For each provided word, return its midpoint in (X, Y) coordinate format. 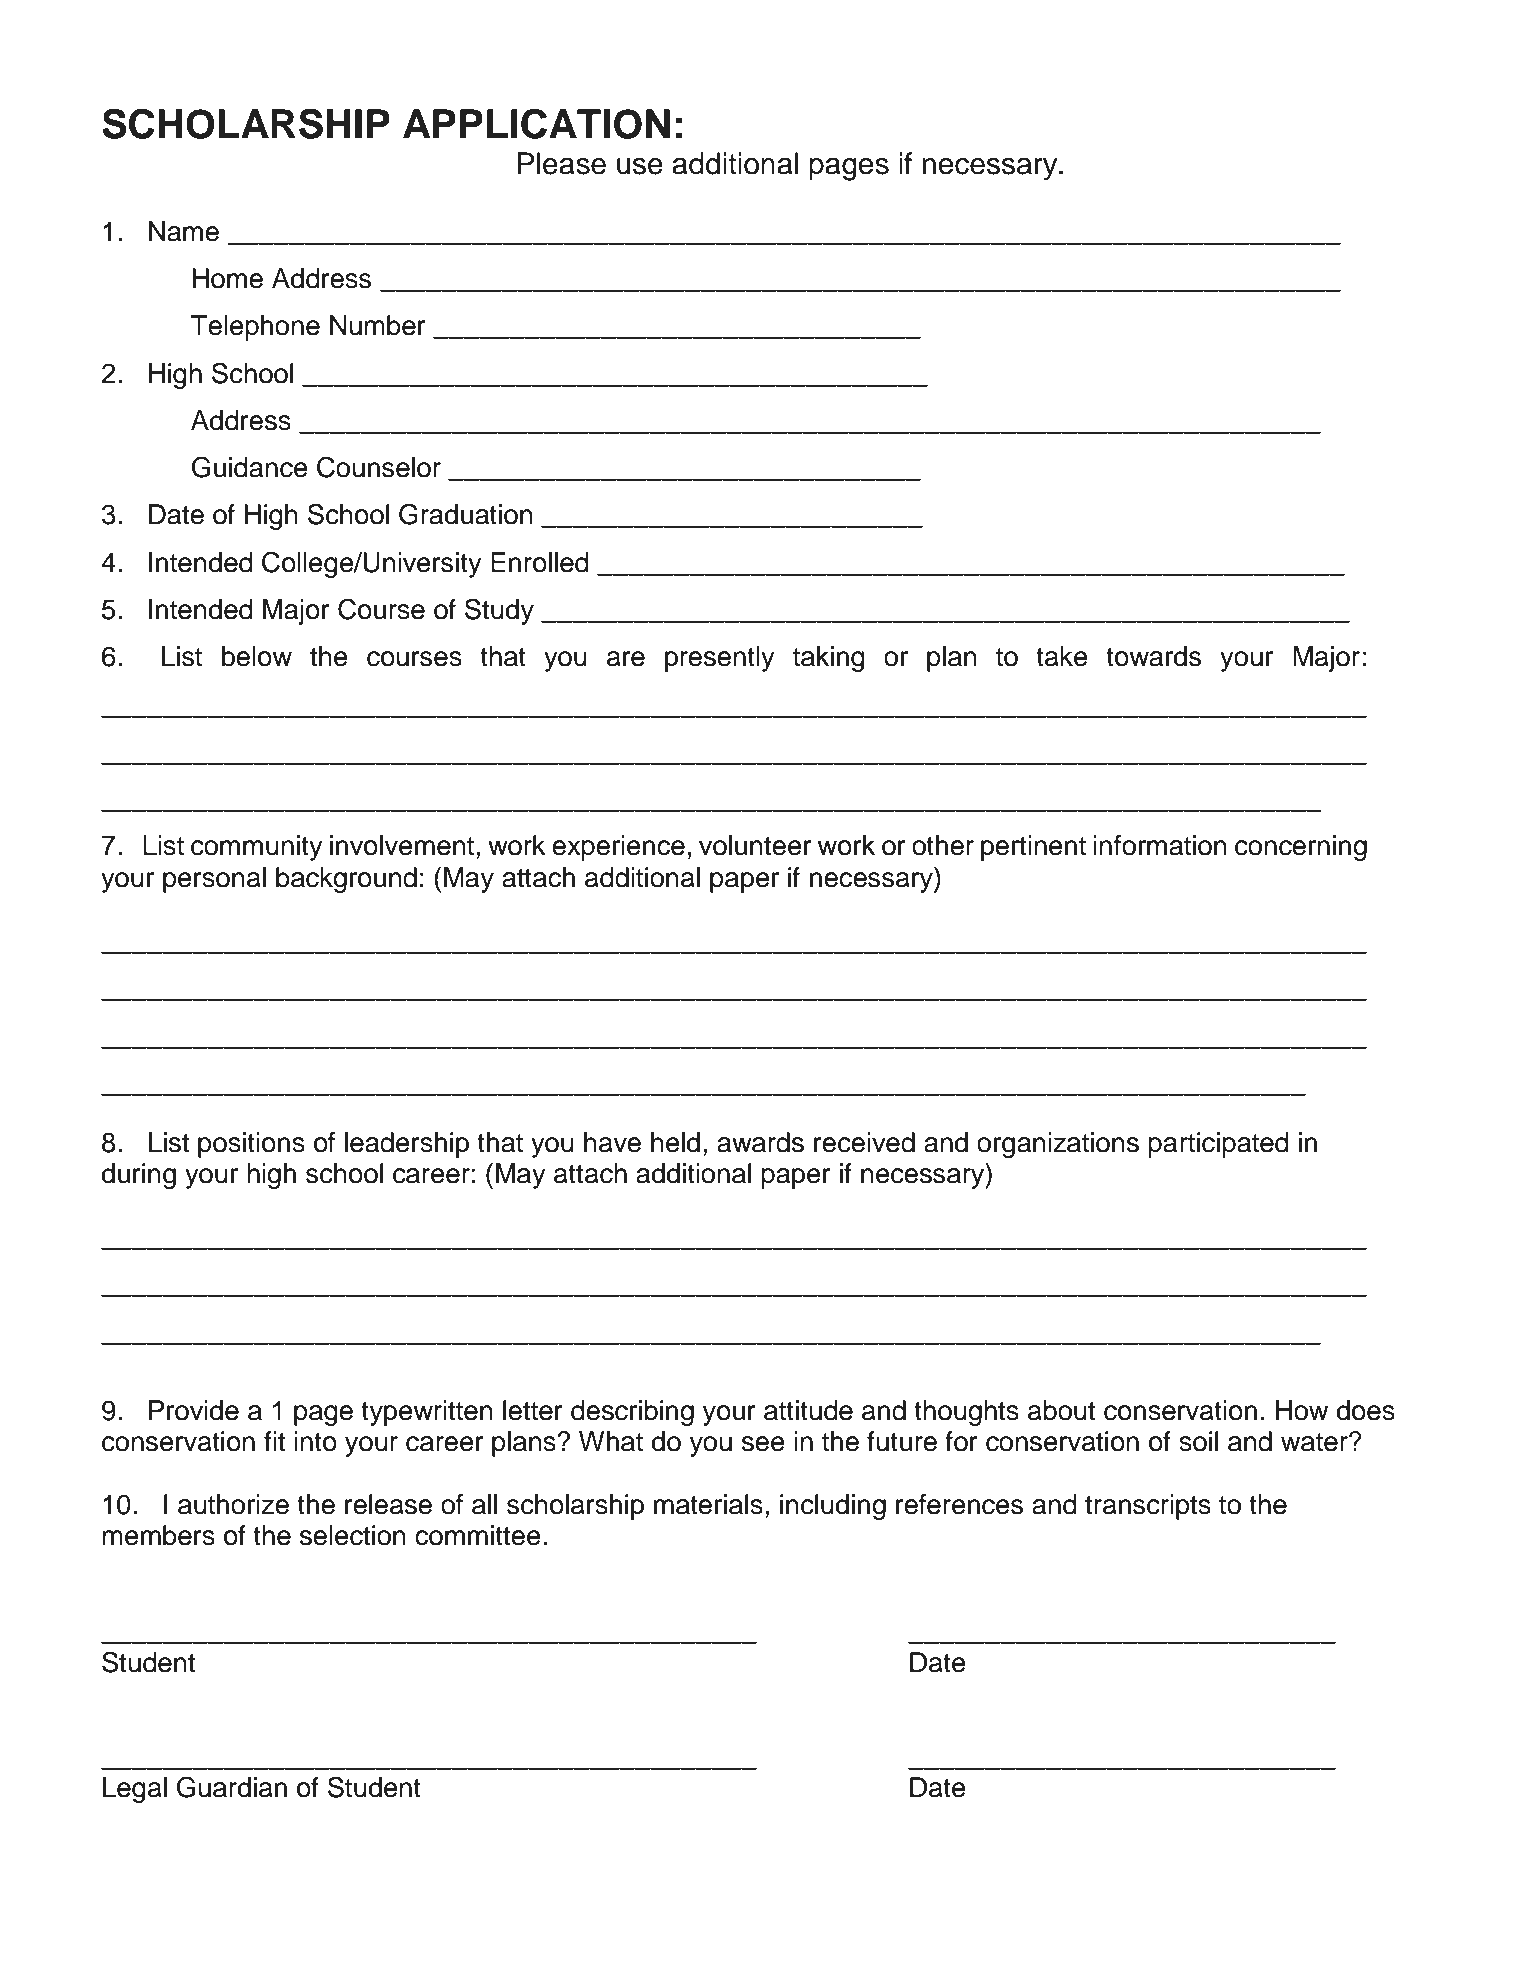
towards (1153, 656)
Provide (194, 1410)
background (346, 880)
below (257, 656)
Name (184, 231)
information (1160, 845)
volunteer (755, 845)
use (640, 166)
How (1302, 1410)
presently (720, 659)
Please (561, 163)
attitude (808, 1410)
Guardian (232, 1787)
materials (708, 1504)
